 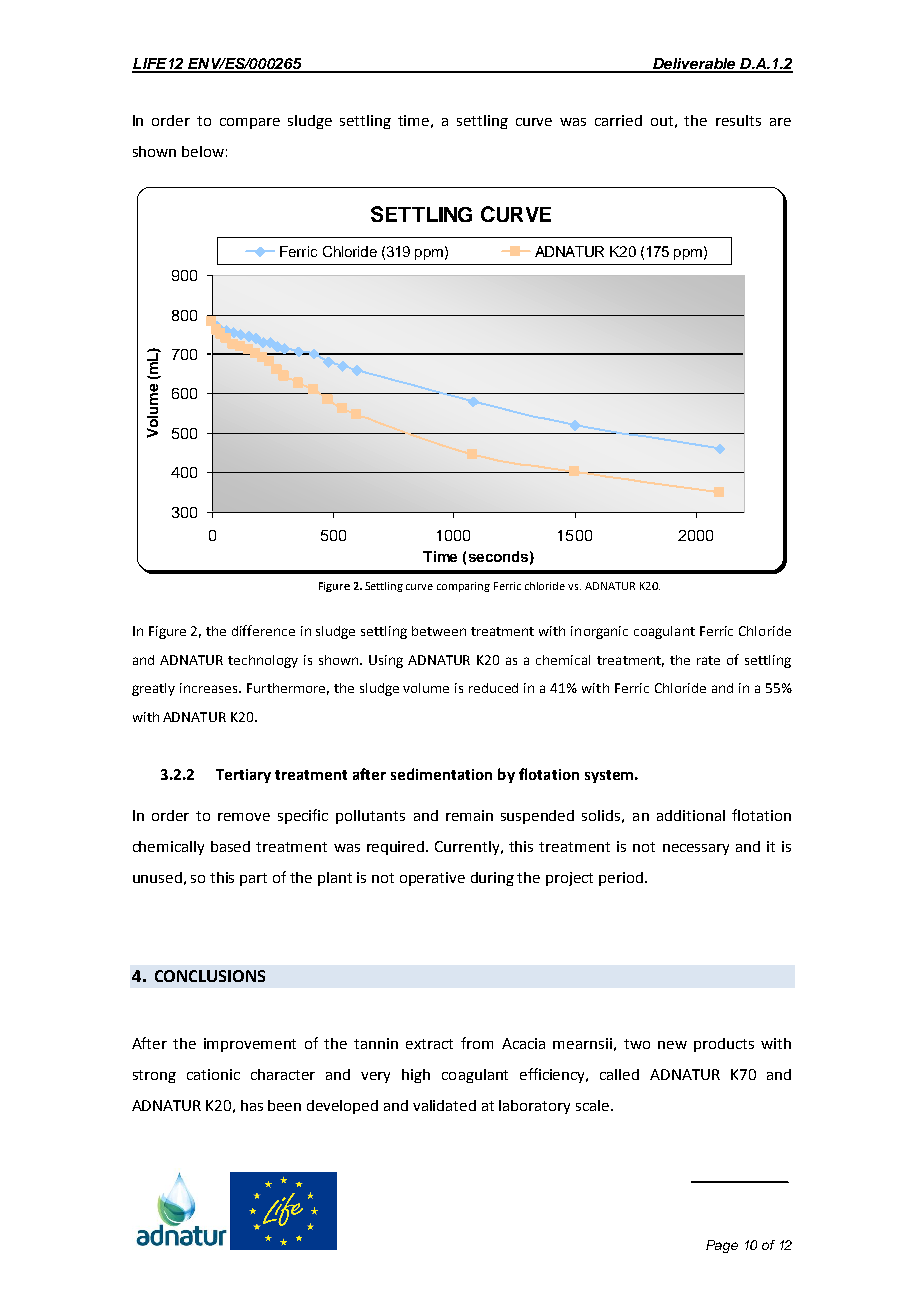 I want to click on CONCLUSIONS, so click(x=210, y=976).
